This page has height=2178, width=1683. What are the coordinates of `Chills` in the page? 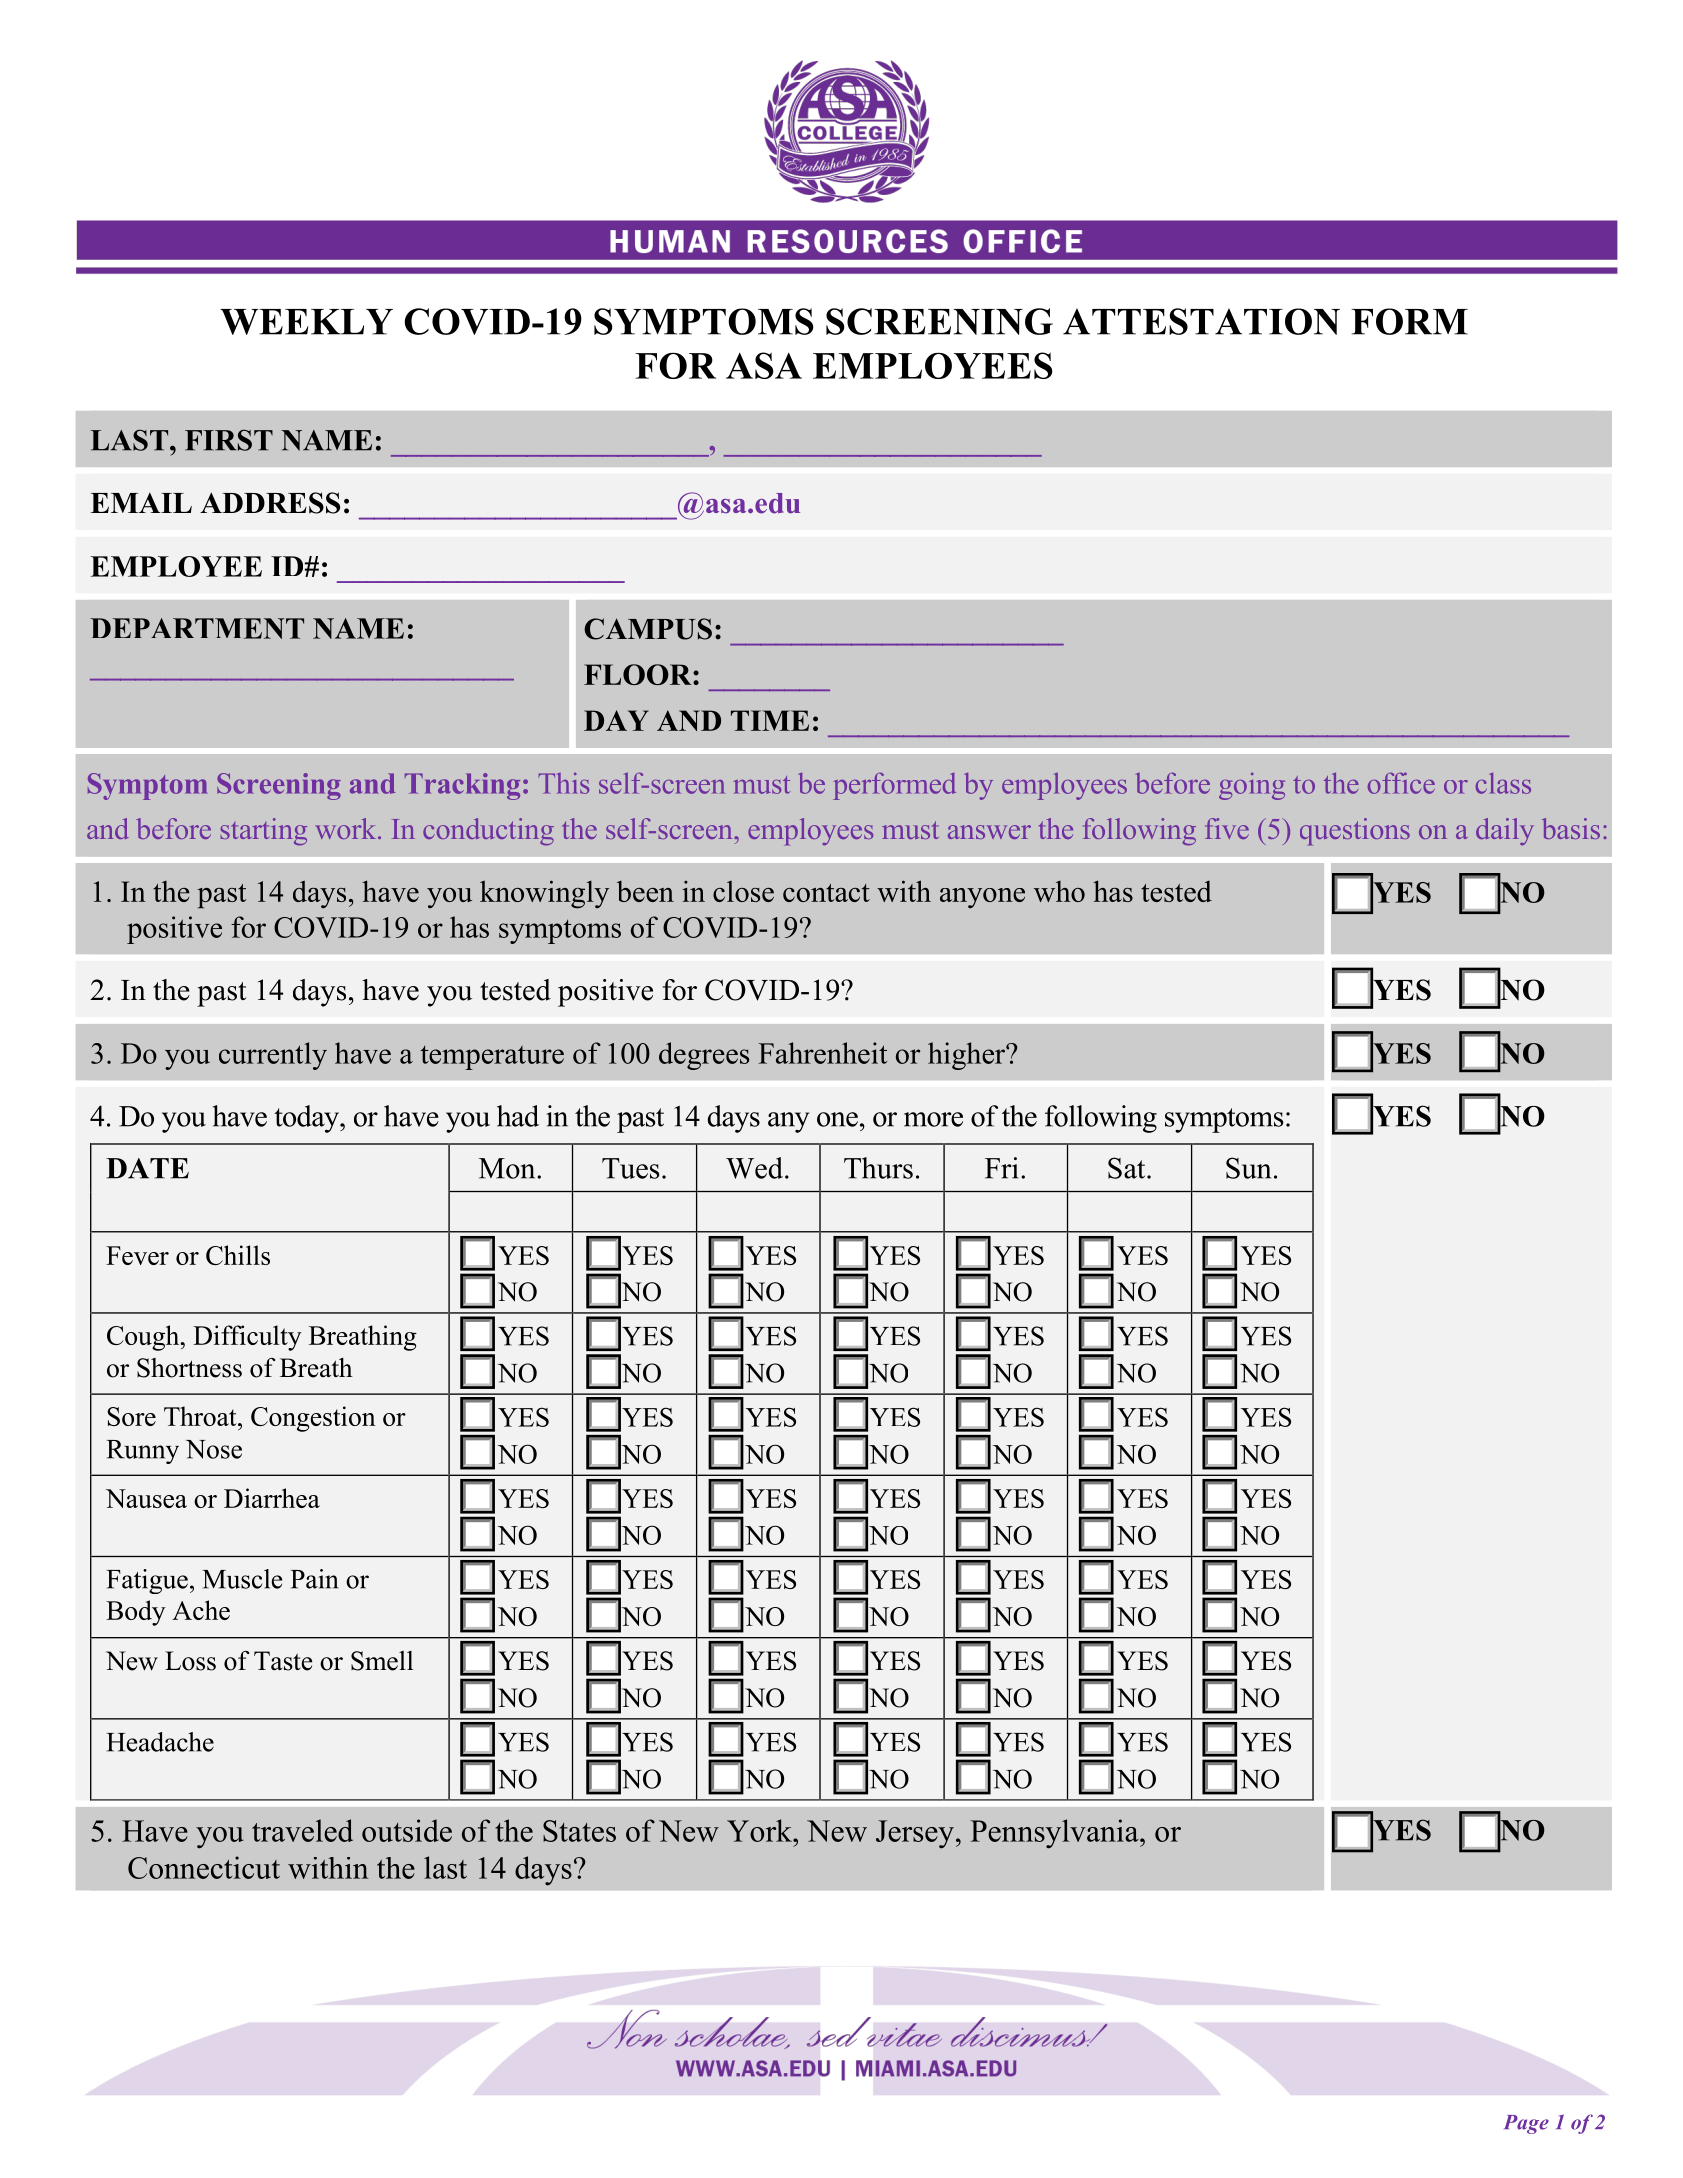 It's located at (238, 1255).
